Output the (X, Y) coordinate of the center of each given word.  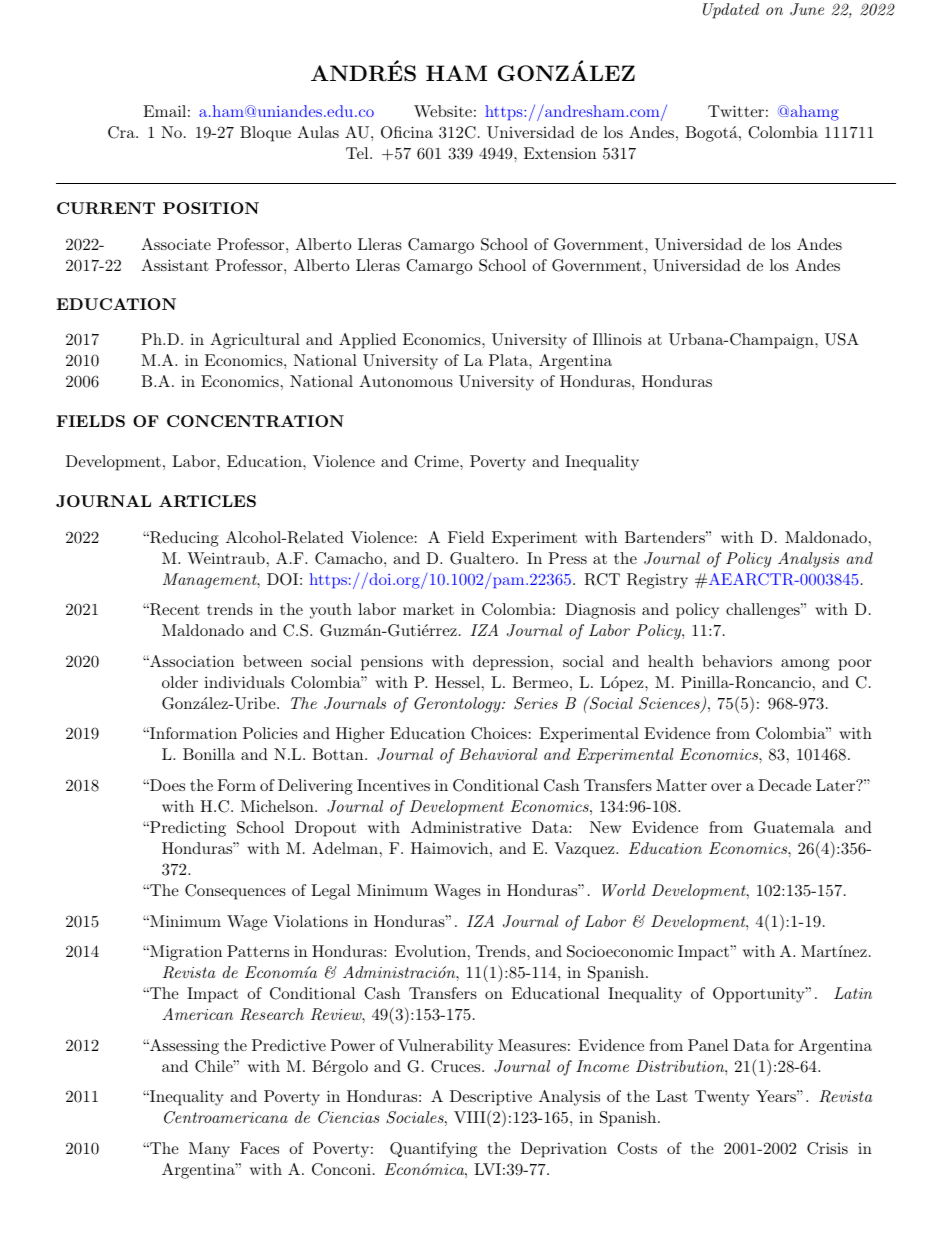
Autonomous (406, 381)
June (807, 9)
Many (209, 1150)
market (428, 609)
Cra (122, 132)
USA (842, 339)
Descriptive (491, 1098)
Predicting (187, 829)
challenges (764, 611)
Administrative (466, 827)
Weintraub (226, 558)
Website (443, 111)
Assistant (175, 265)
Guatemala (794, 827)
